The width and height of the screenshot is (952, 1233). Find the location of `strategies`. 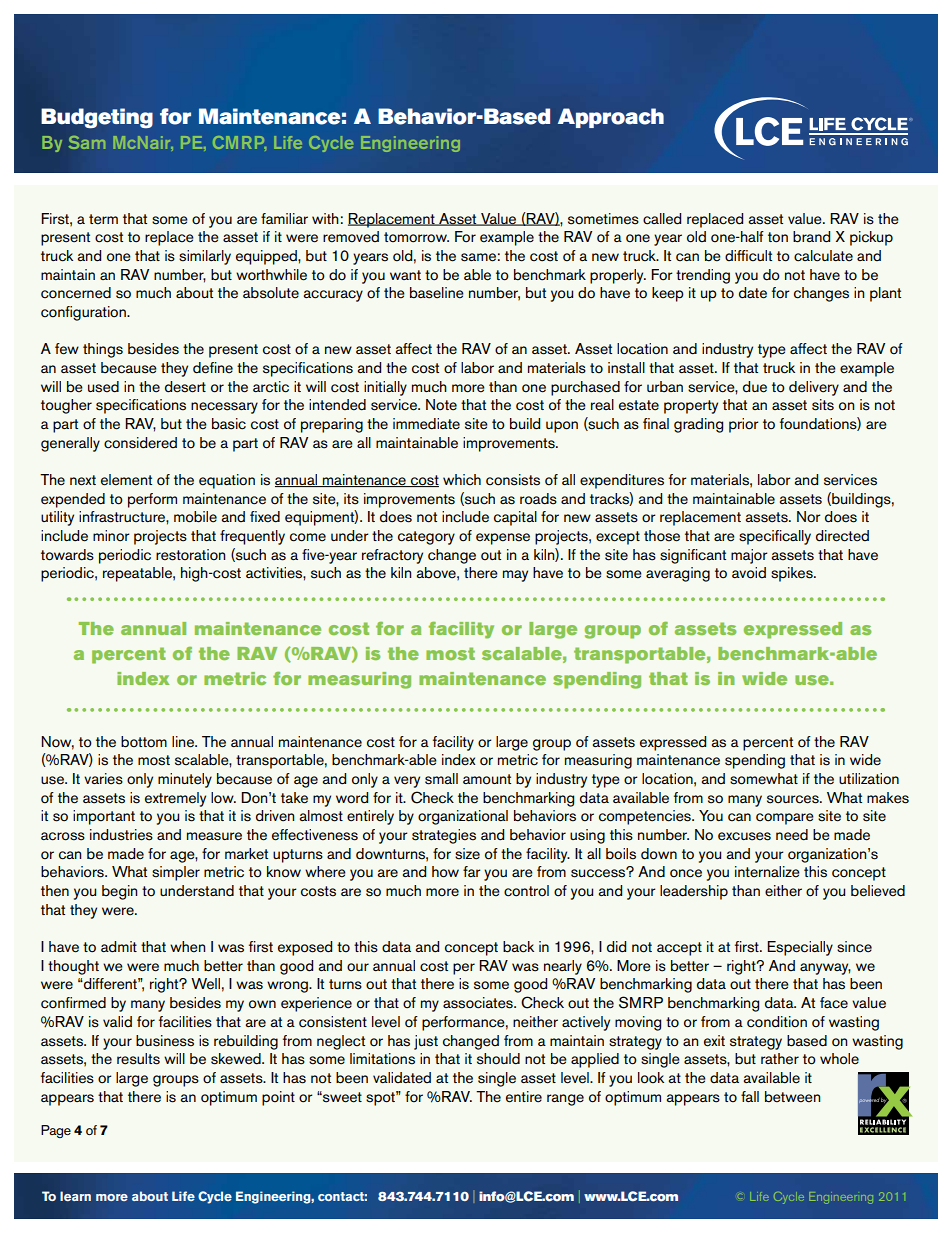

strategies is located at coordinates (444, 836).
